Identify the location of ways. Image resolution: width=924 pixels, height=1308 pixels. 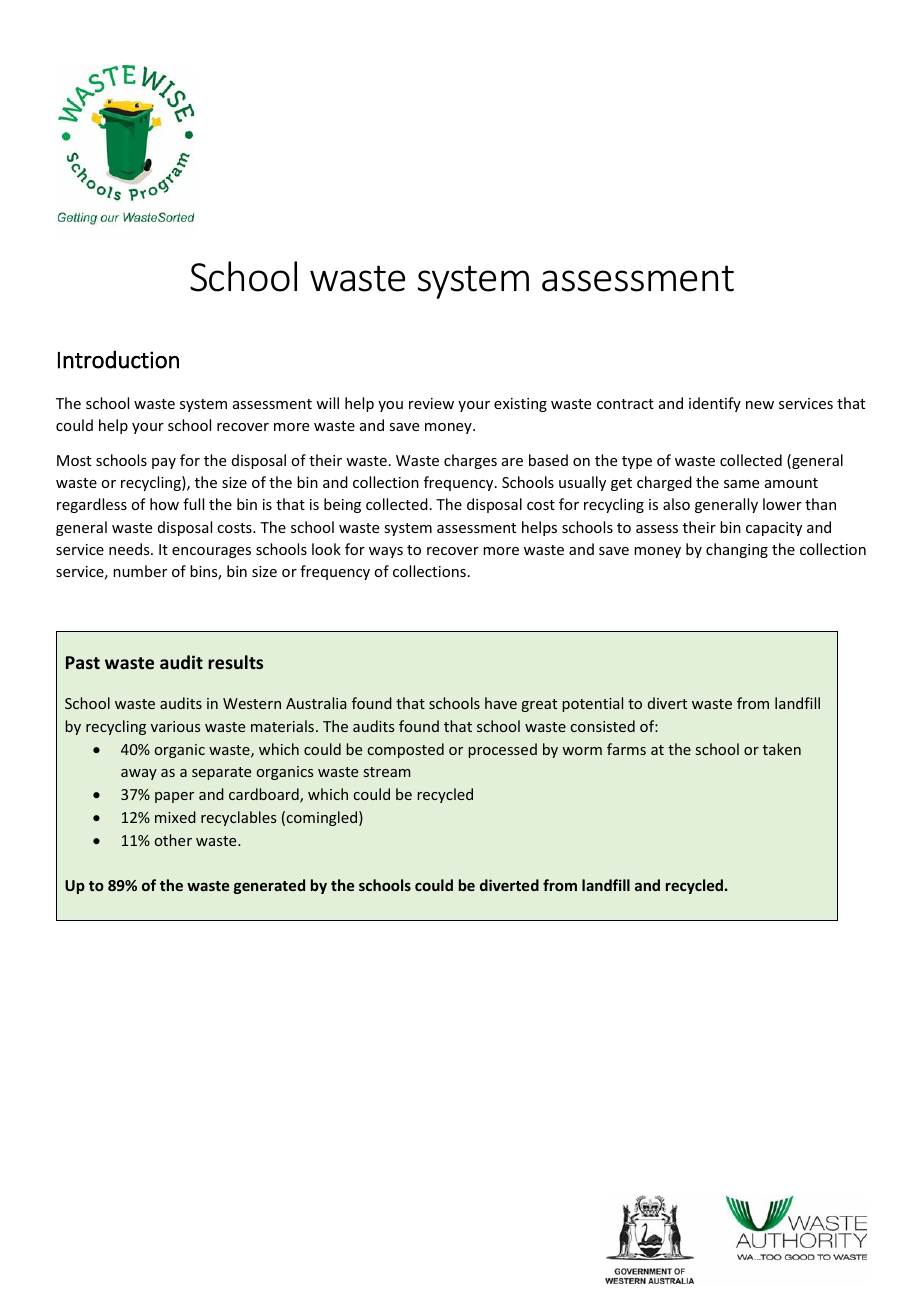
(386, 552).
